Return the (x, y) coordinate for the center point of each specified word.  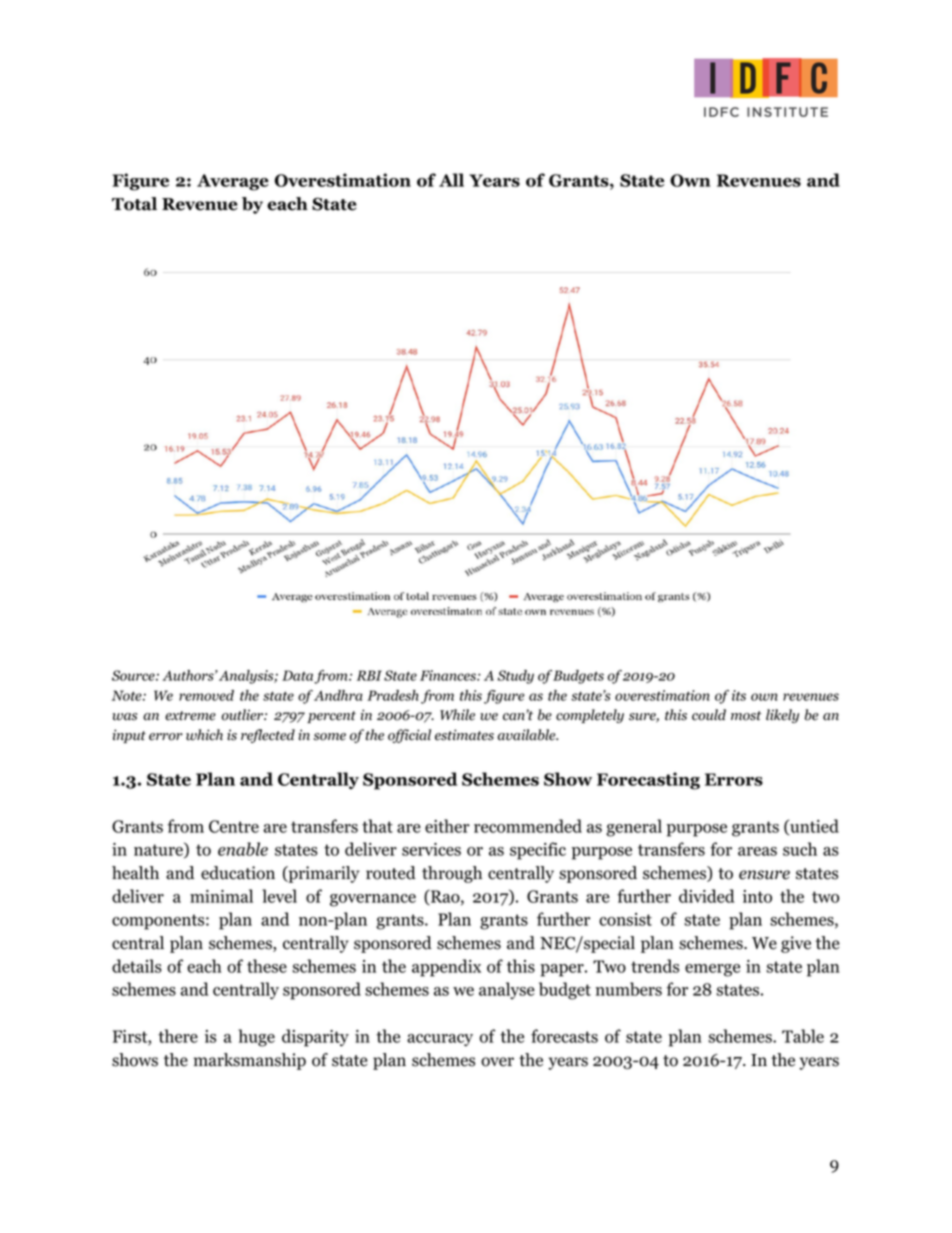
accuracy (440, 1040)
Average (233, 182)
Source (134, 675)
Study (516, 677)
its (739, 695)
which (204, 735)
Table (803, 1036)
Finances (449, 675)
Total (134, 204)
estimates (464, 735)
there (178, 1036)
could (709, 715)
